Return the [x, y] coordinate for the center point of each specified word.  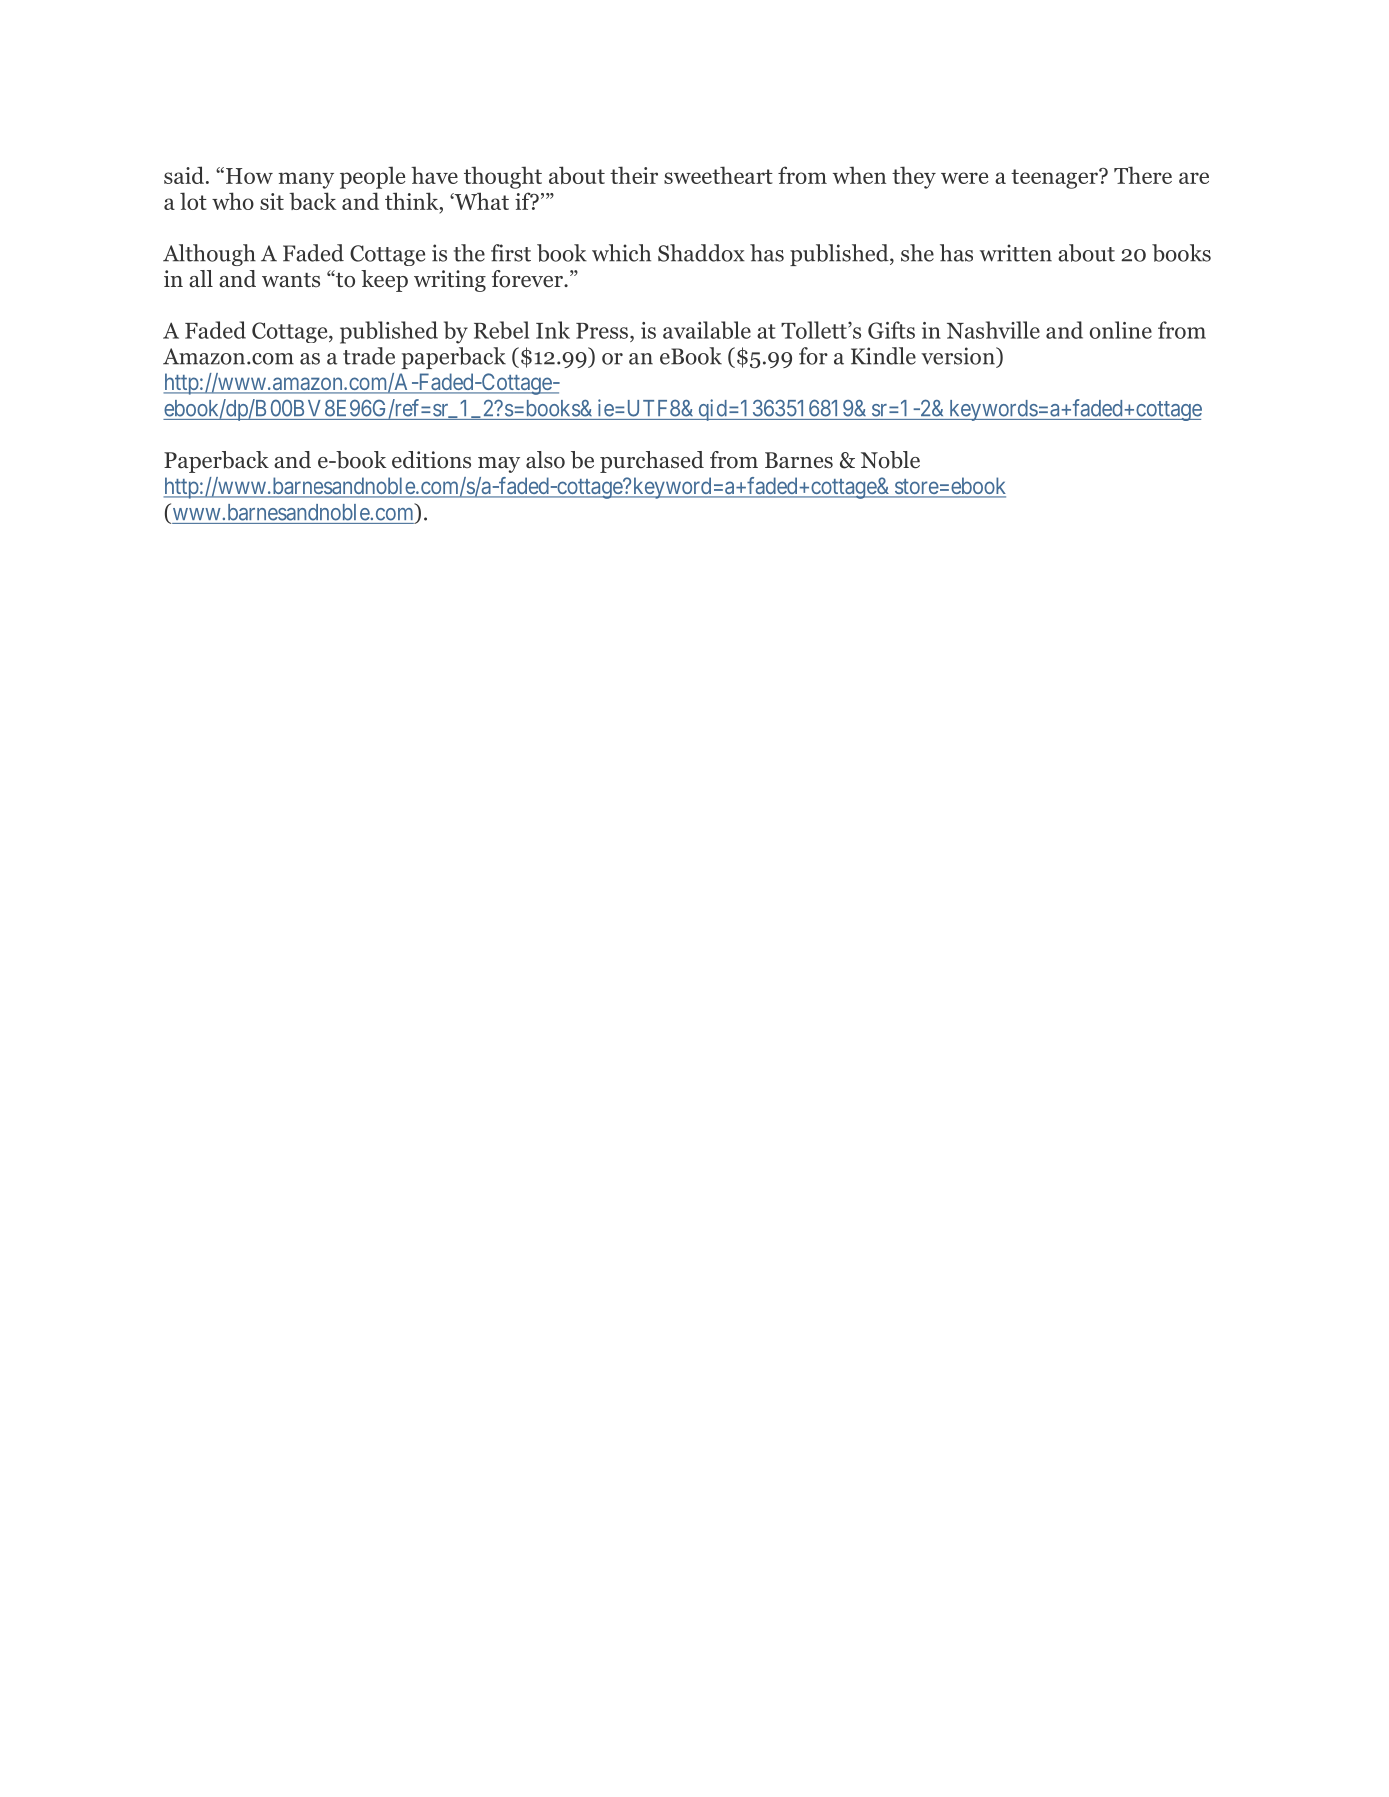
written [1016, 253]
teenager [1055, 179]
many [306, 180]
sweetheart [718, 175]
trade [369, 356]
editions [431, 460]
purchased [652, 462]
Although [209, 255]
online [1121, 330]
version [959, 356]
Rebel [501, 330]
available [707, 330]
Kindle [883, 356]
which [621, 253]
